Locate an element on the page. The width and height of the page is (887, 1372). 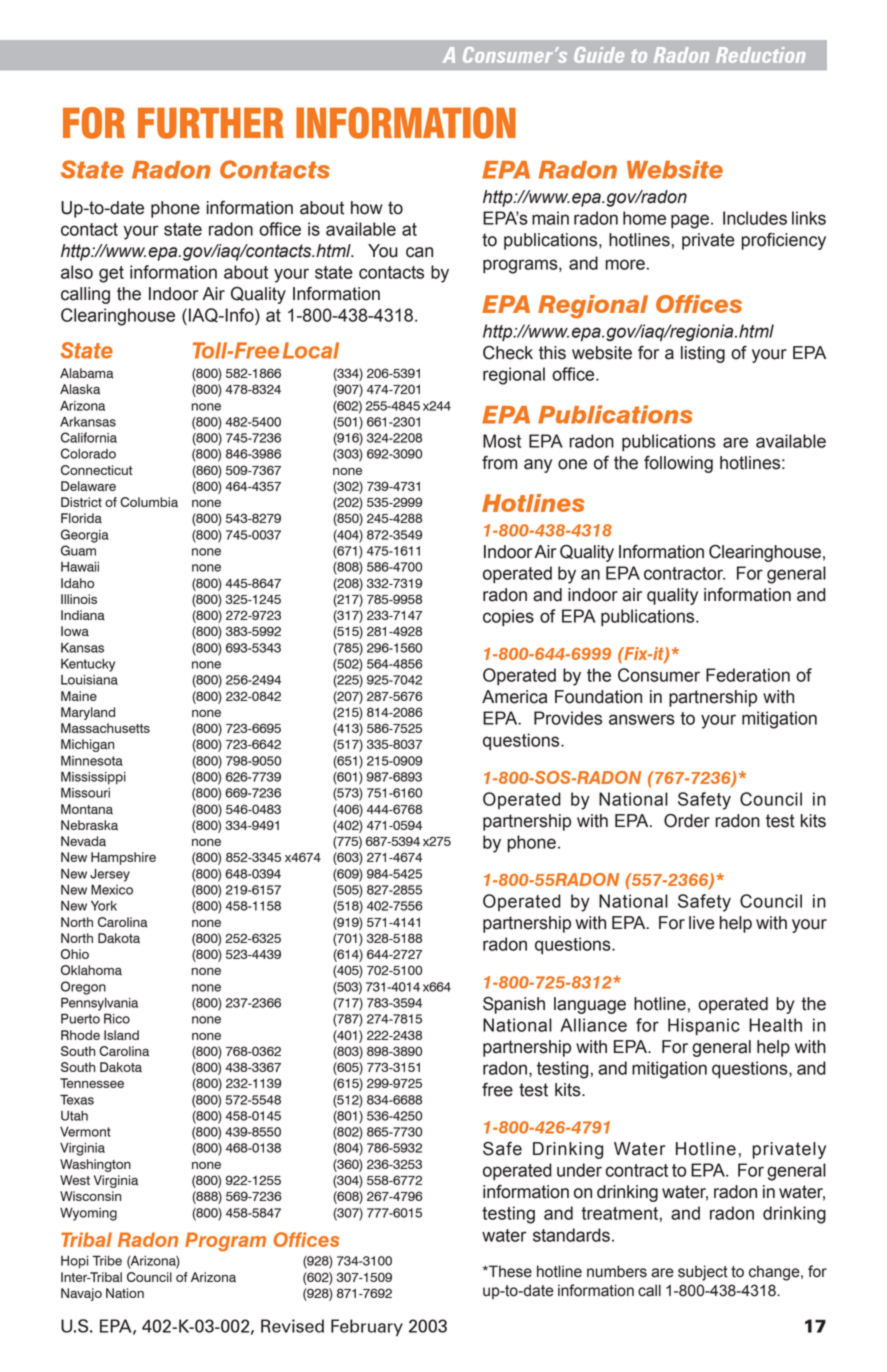
from is located at coordinates (499, 463).
